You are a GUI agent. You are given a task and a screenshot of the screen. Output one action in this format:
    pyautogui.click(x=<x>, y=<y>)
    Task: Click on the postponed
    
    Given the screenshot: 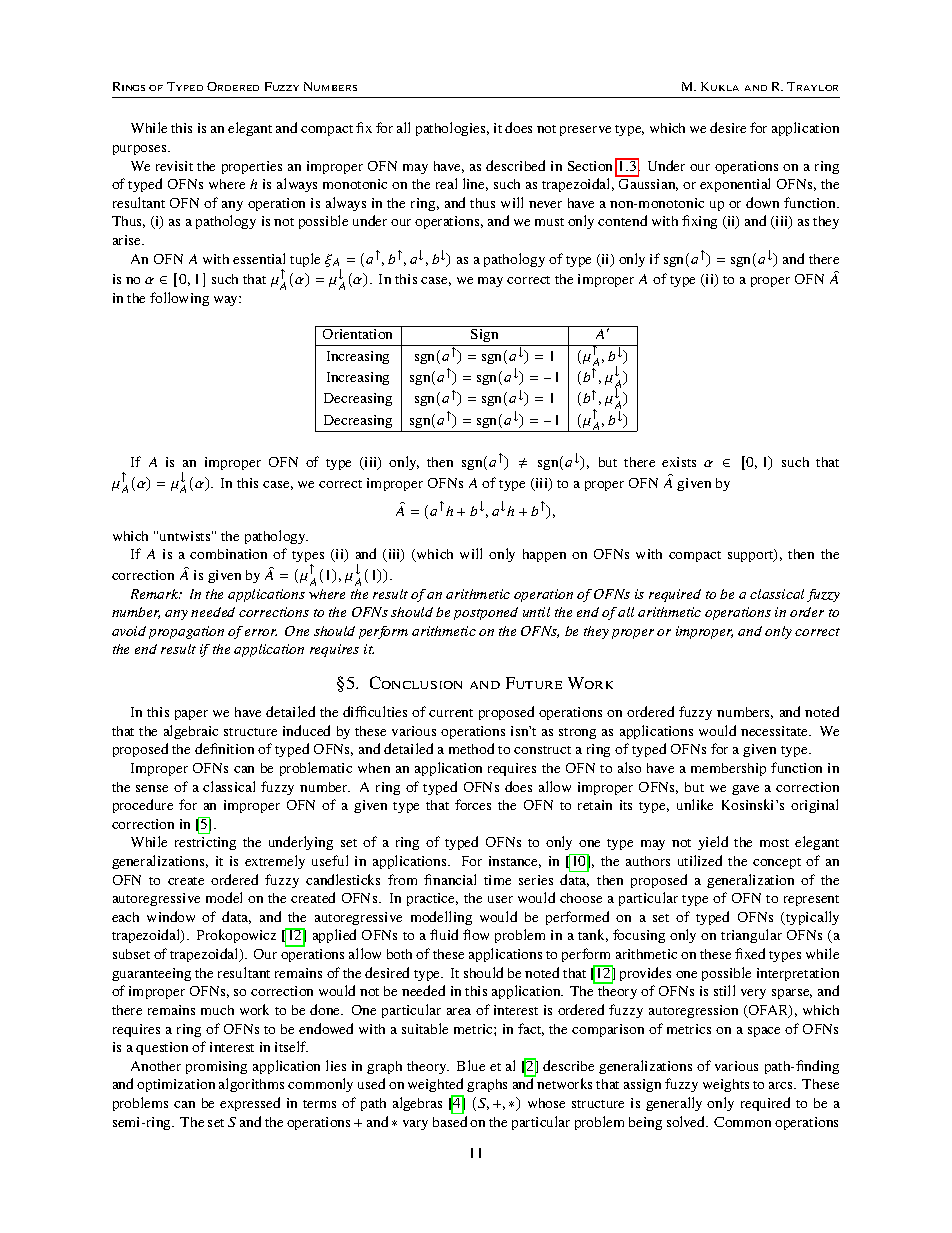 What is the action you would take?
    pyautogui.click(x=486, y=613)
